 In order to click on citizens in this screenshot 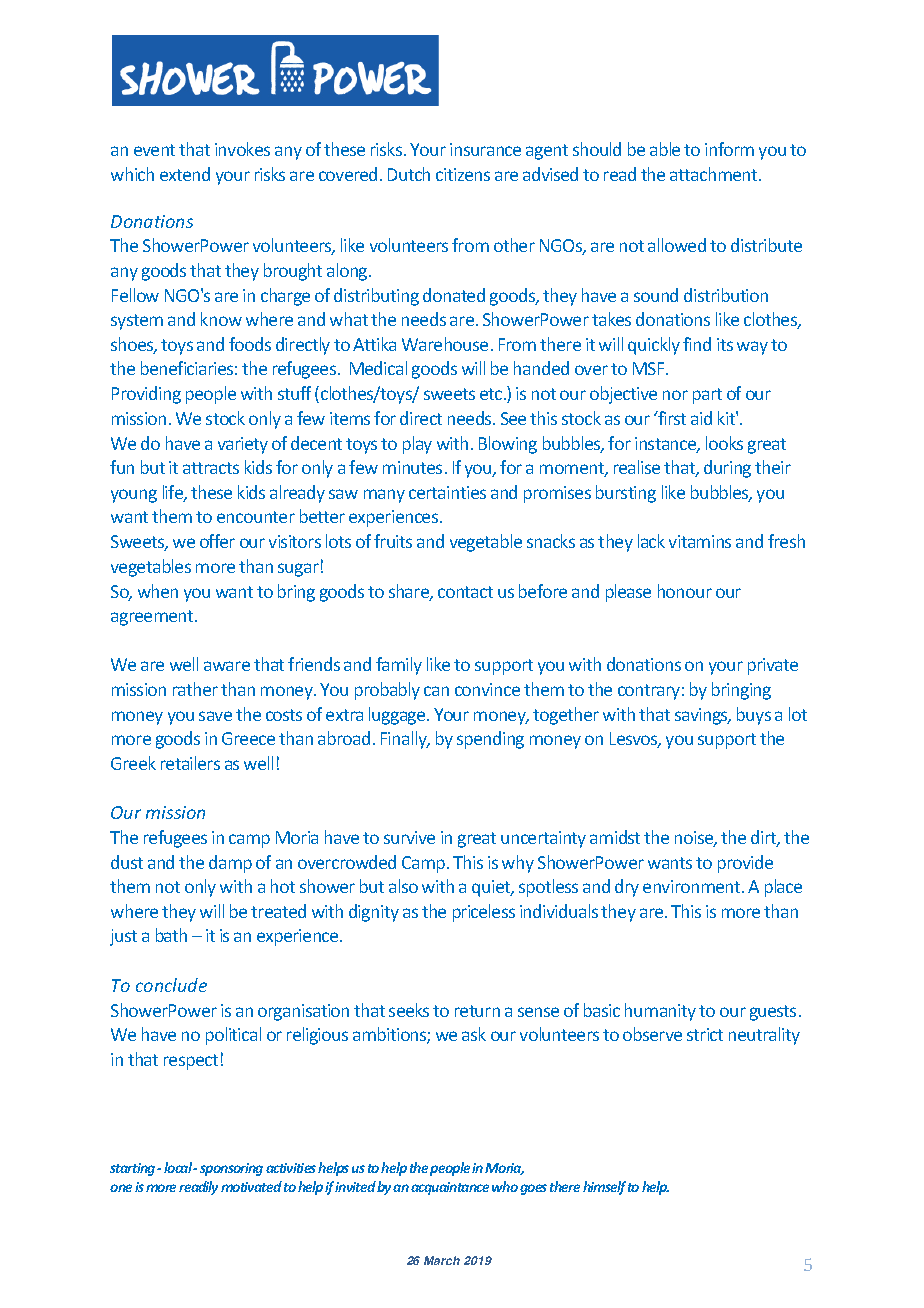, I will do `click(463, 174)`.
